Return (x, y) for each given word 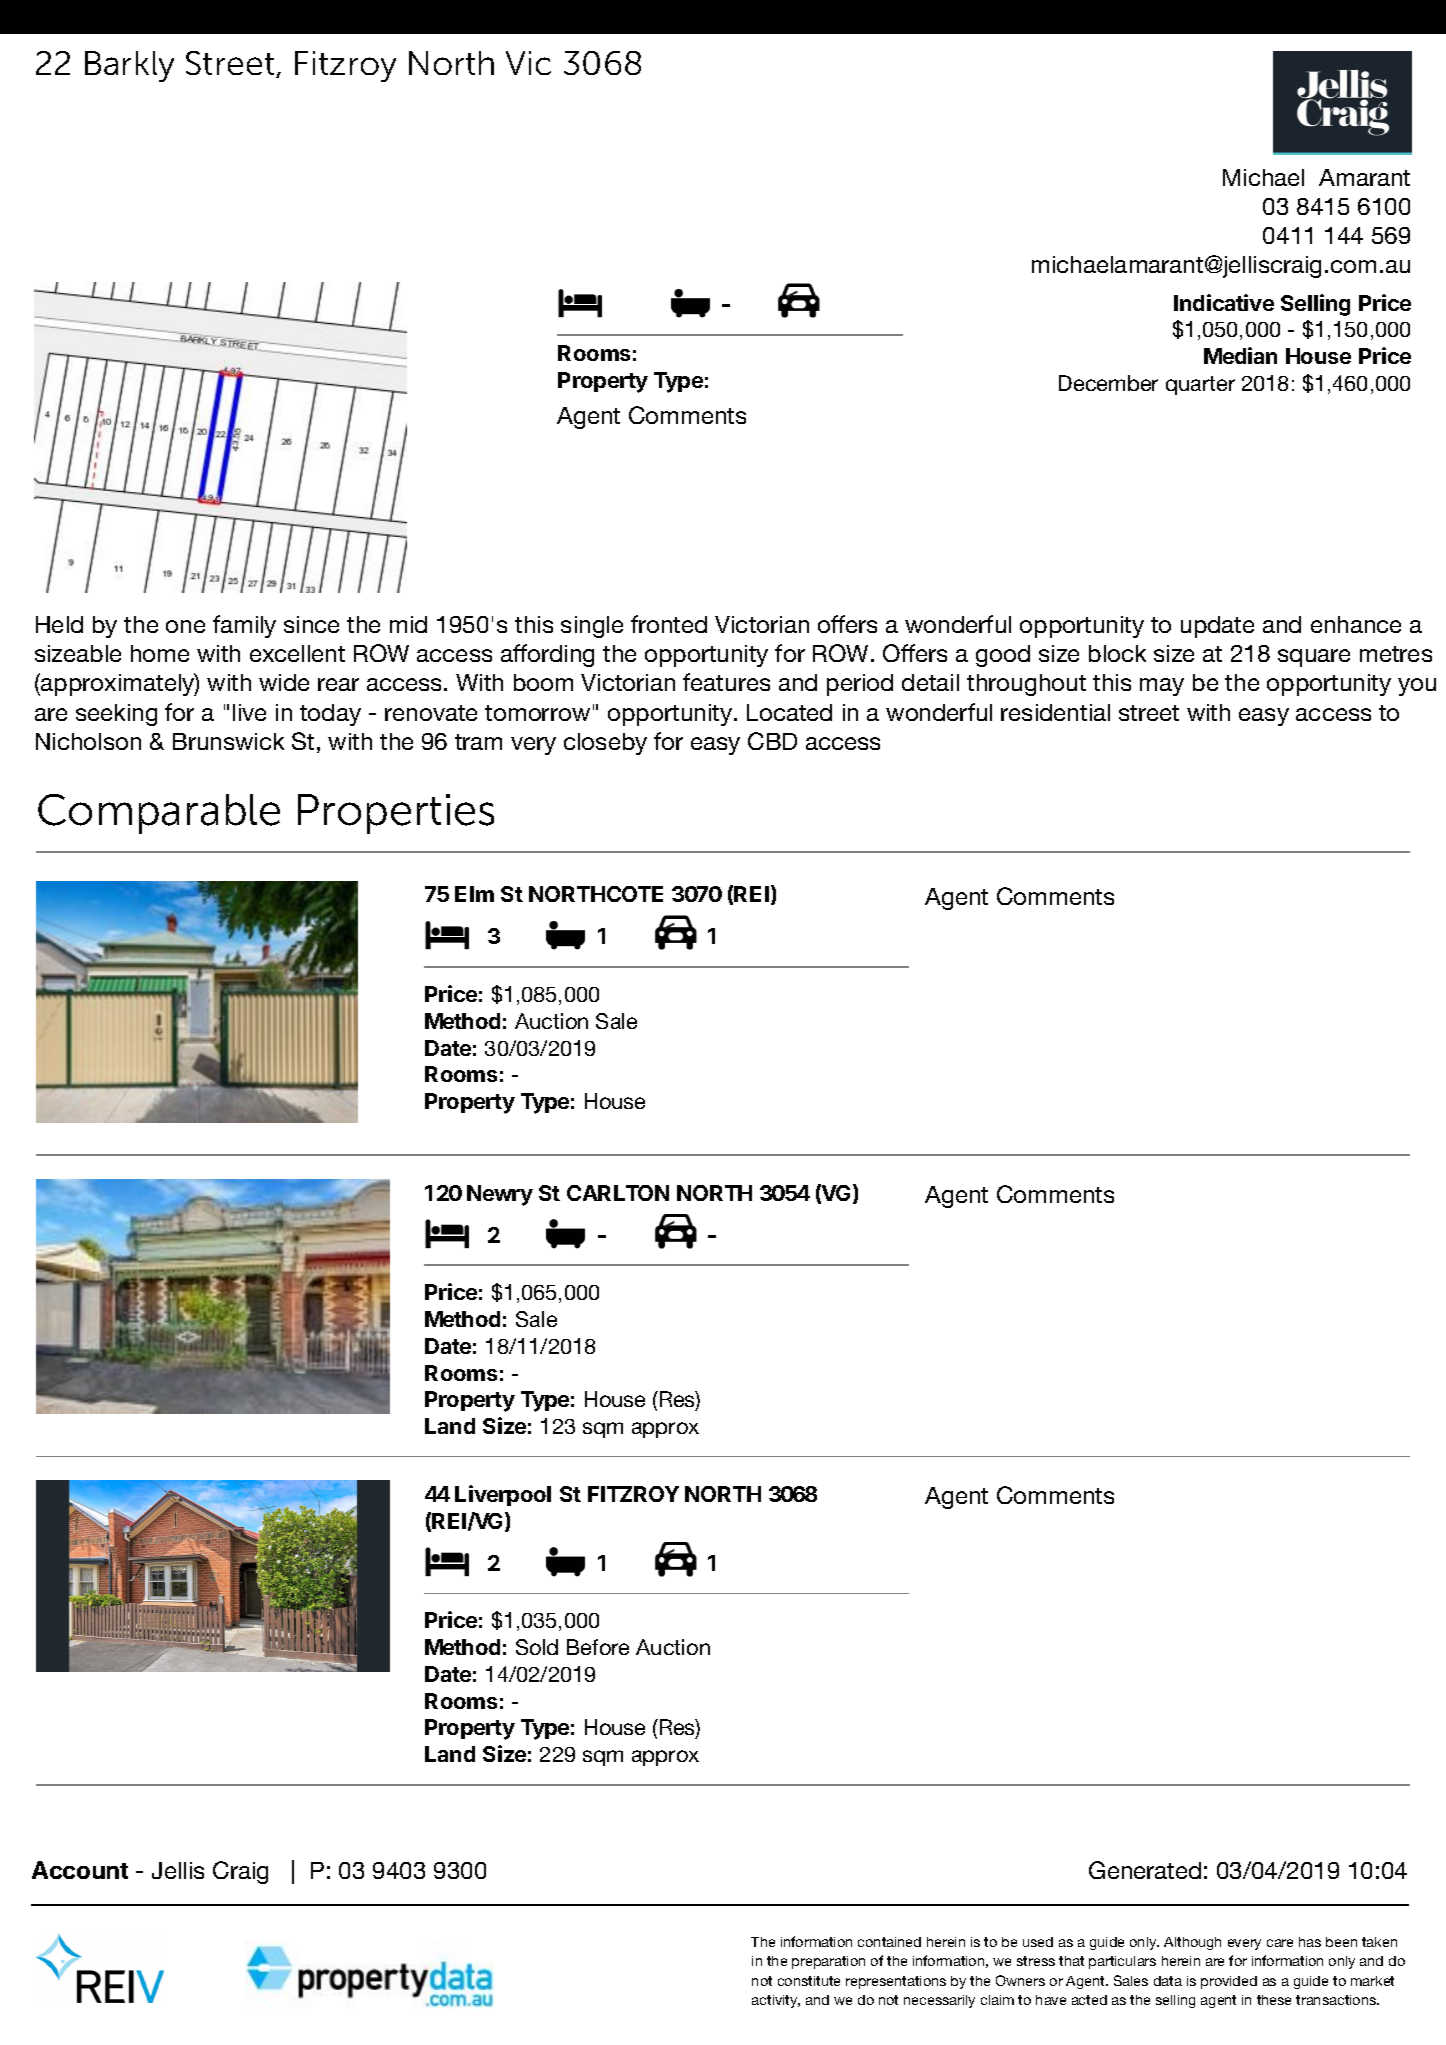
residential (1055, 712)
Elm (474, 894)
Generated (1145, 1870)
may (1162, 687)
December (1108, 383)
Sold (537, 1647)
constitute (809, 1981)
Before (598, 1647)
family (244, 626)
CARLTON (618, 1193)
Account (80, 1870)
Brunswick (228, 741)
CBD (772, 741)
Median (1240, 355)
